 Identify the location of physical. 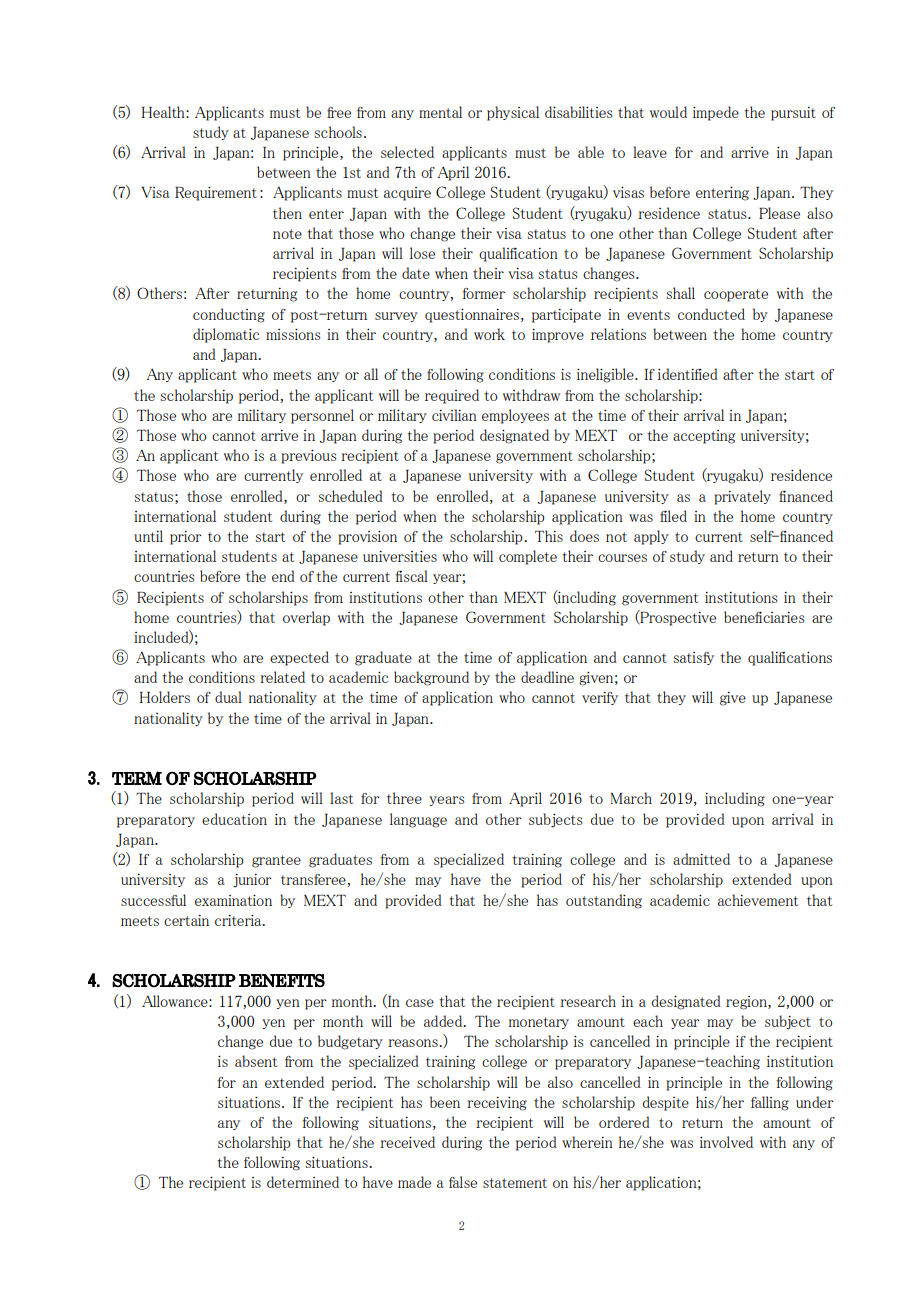
(513, 113).
